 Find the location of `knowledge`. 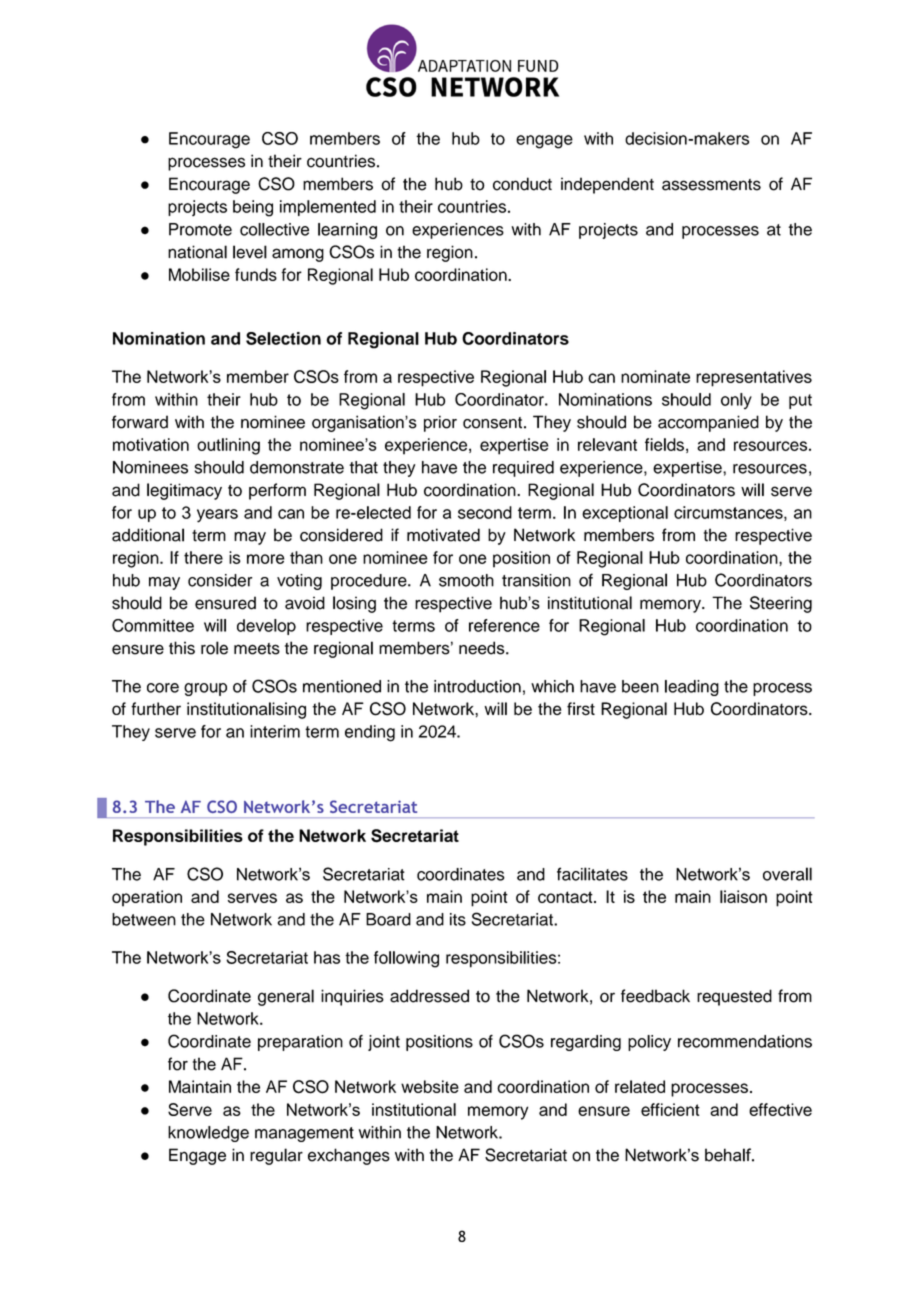

knowledge is located at coordinates (208, 1134).
